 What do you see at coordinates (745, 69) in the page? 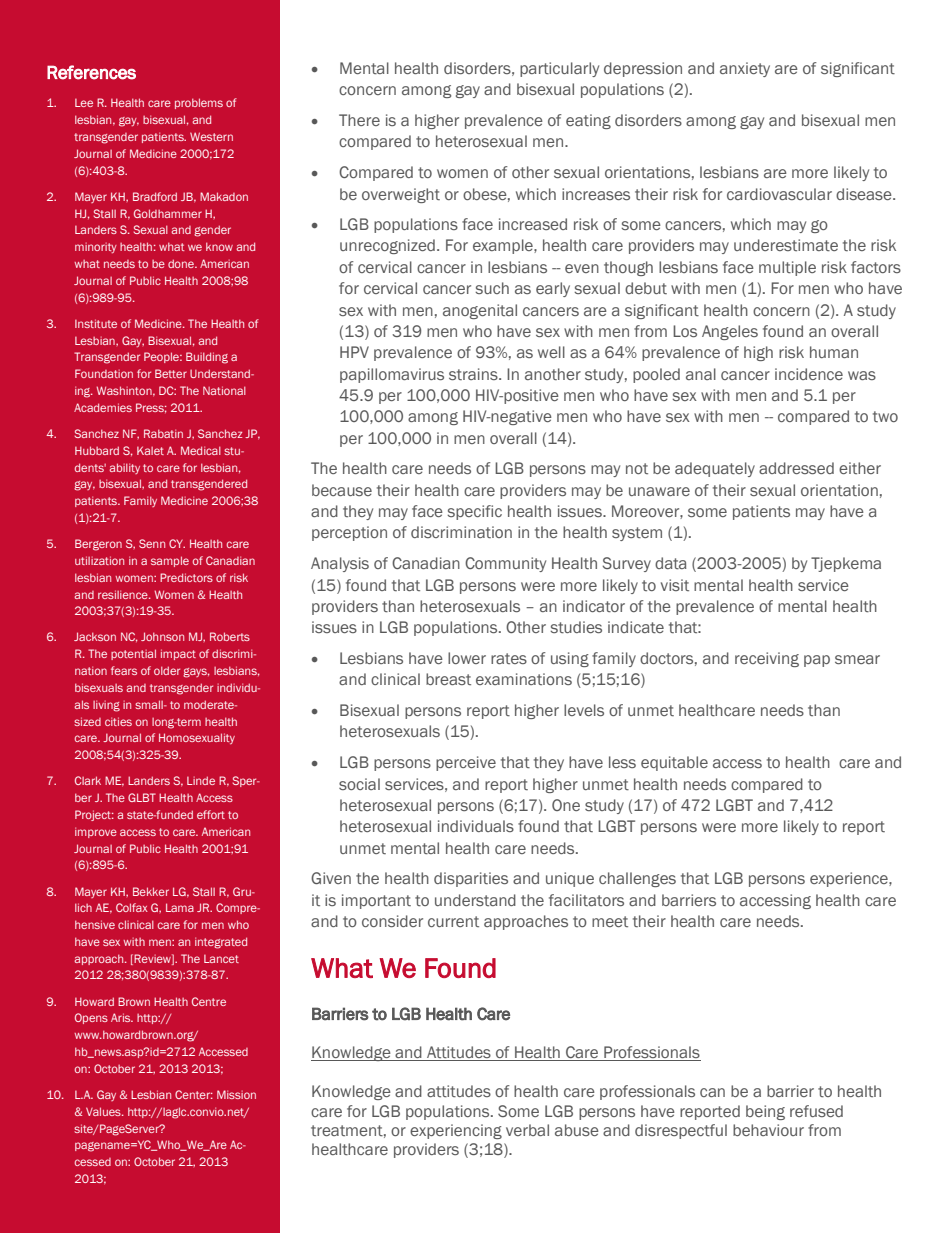
I see `anxiety` at bounding box center [745, 69].
